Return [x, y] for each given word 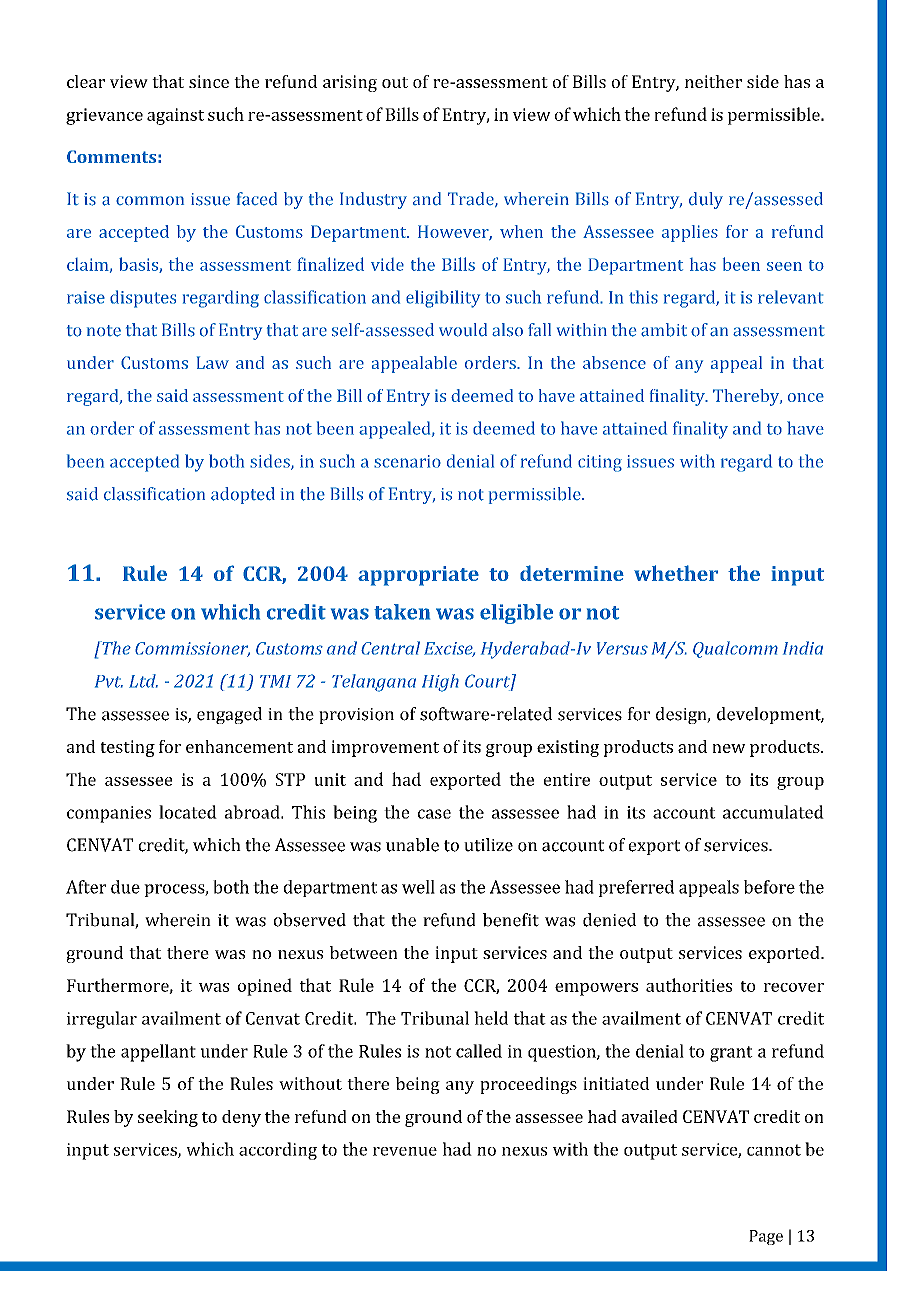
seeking [168, 1118]
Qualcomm [735, 649]
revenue [405, 1151]
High [440, 683]
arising [350, 83]
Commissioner [192, 649]
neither [713, 81]
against [175, 116]
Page [766, 1237]
